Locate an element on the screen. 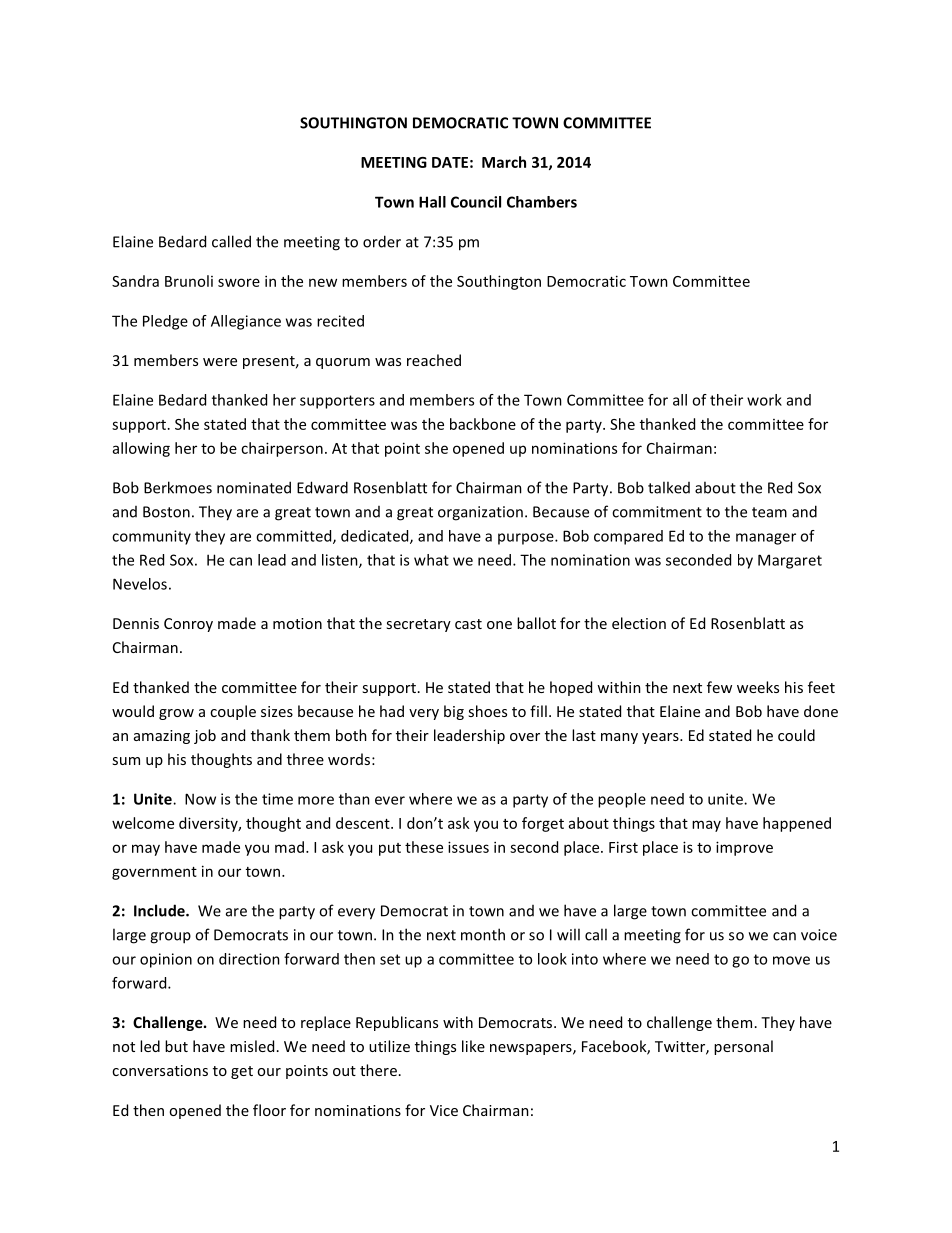  cast is located at coordinates (468, 624).
